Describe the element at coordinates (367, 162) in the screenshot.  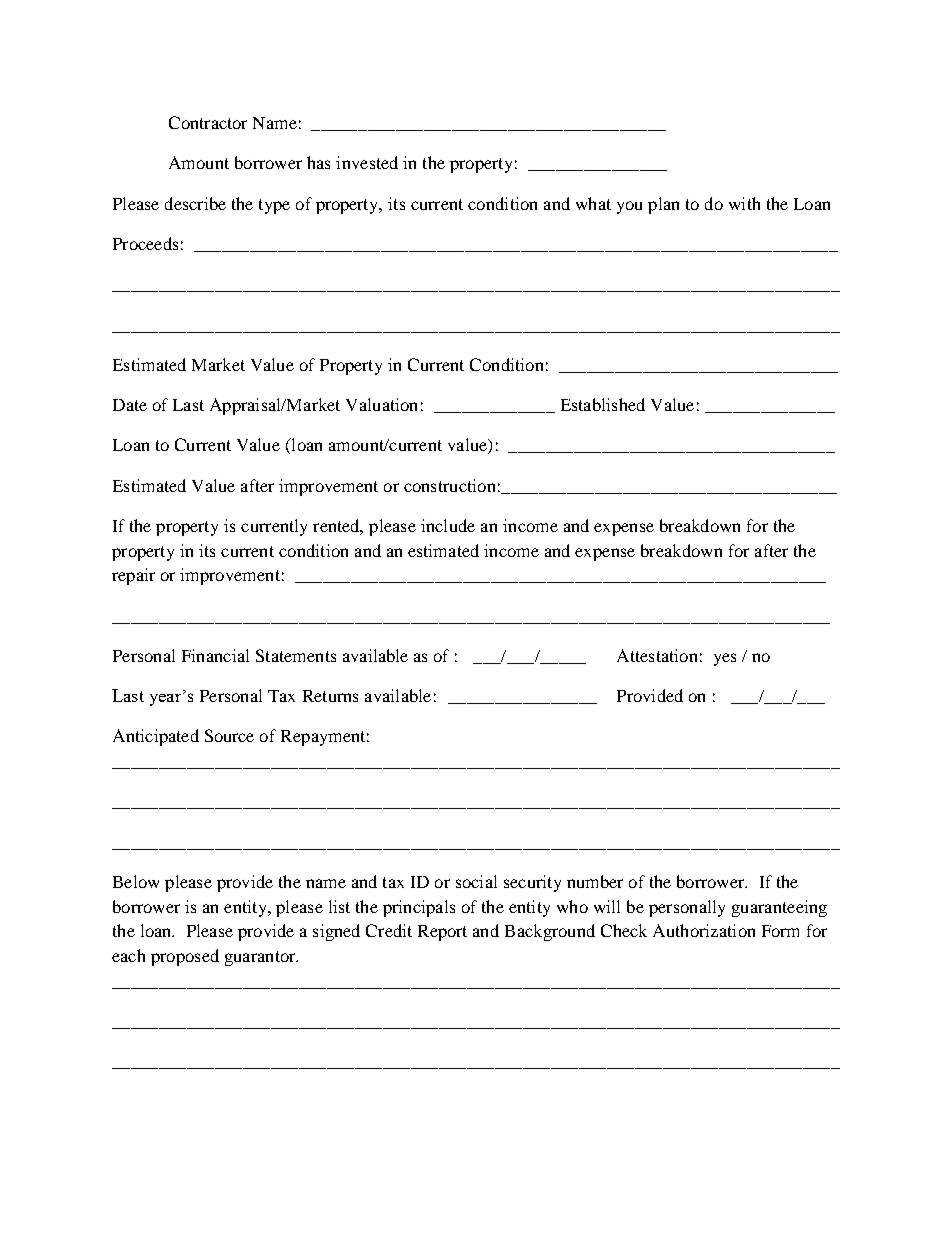
I see `invested` at that location.
